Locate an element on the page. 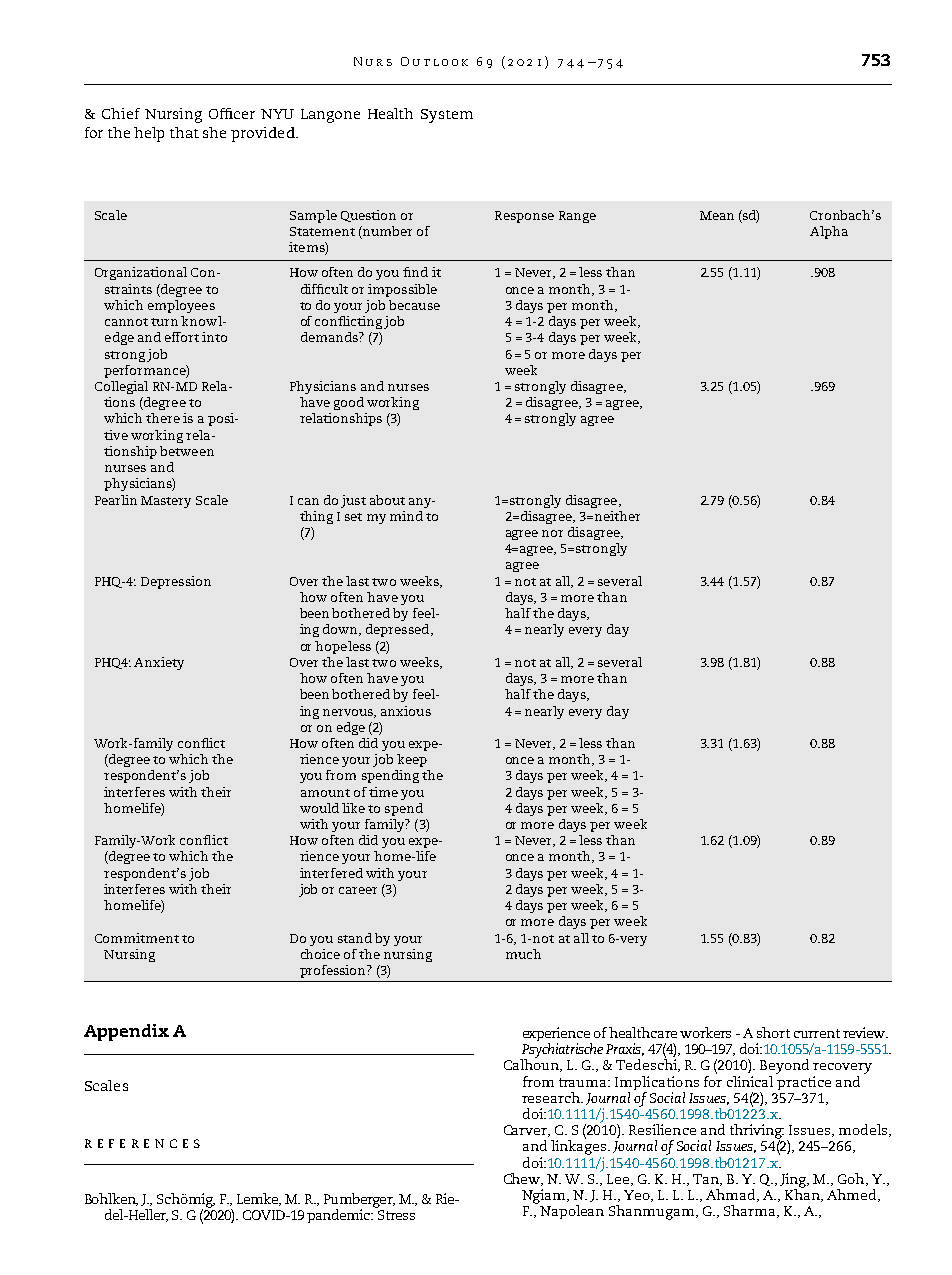 The image size is (952, 1275). keep is located at coordinates (412, 760).
